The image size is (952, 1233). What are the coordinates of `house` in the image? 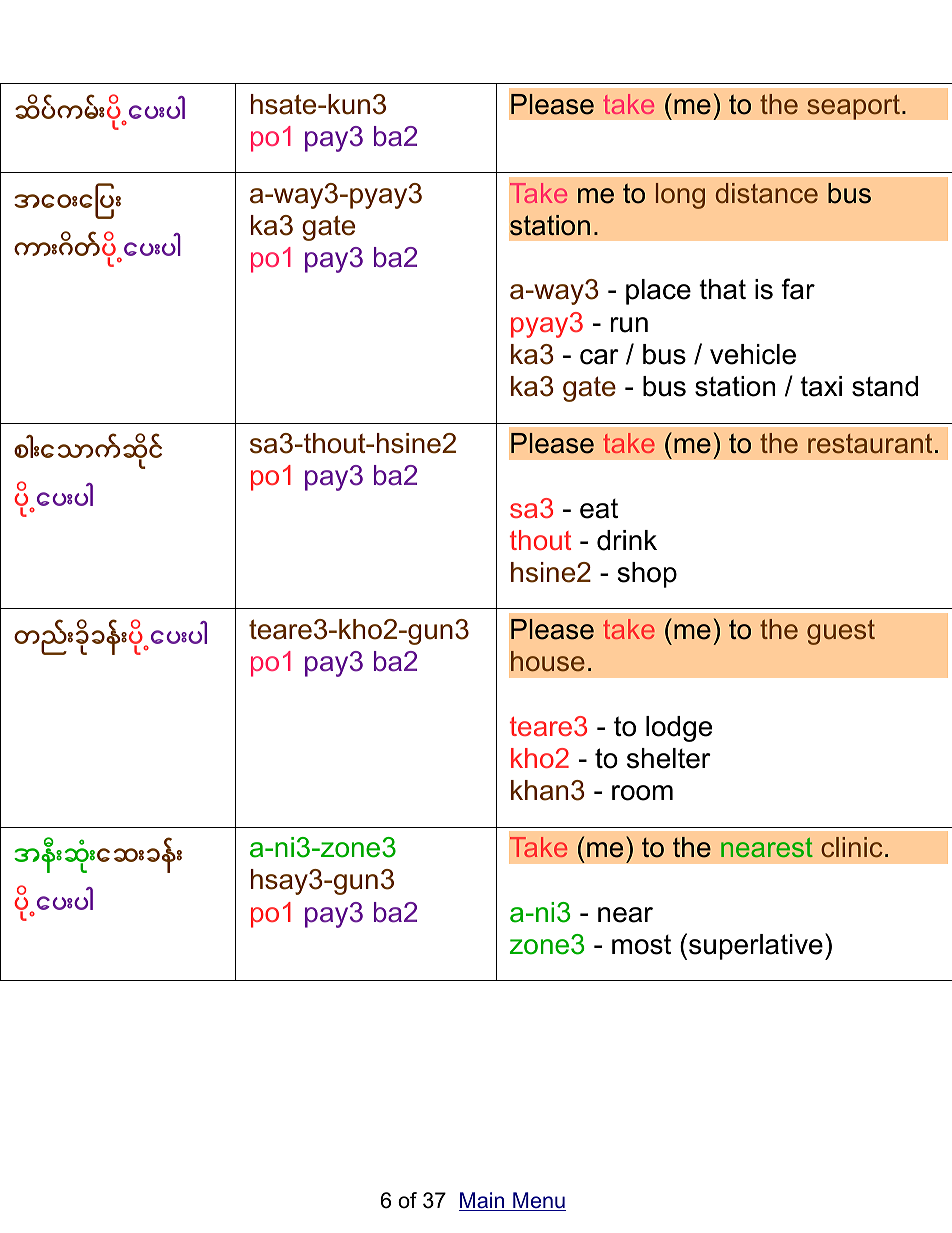 It's located at (548, 661).
